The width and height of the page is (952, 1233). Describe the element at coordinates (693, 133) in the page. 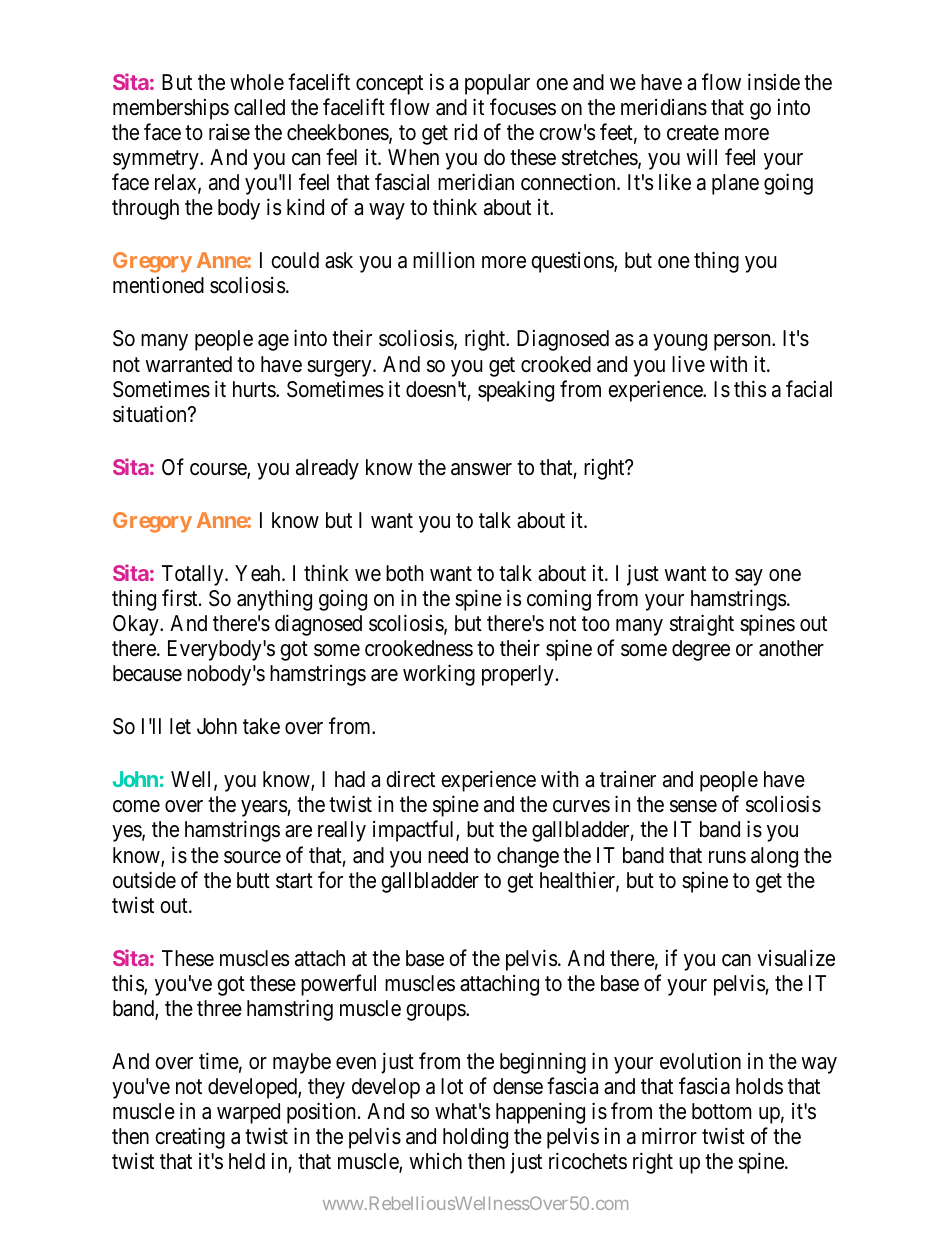

I see `create` at that location.
